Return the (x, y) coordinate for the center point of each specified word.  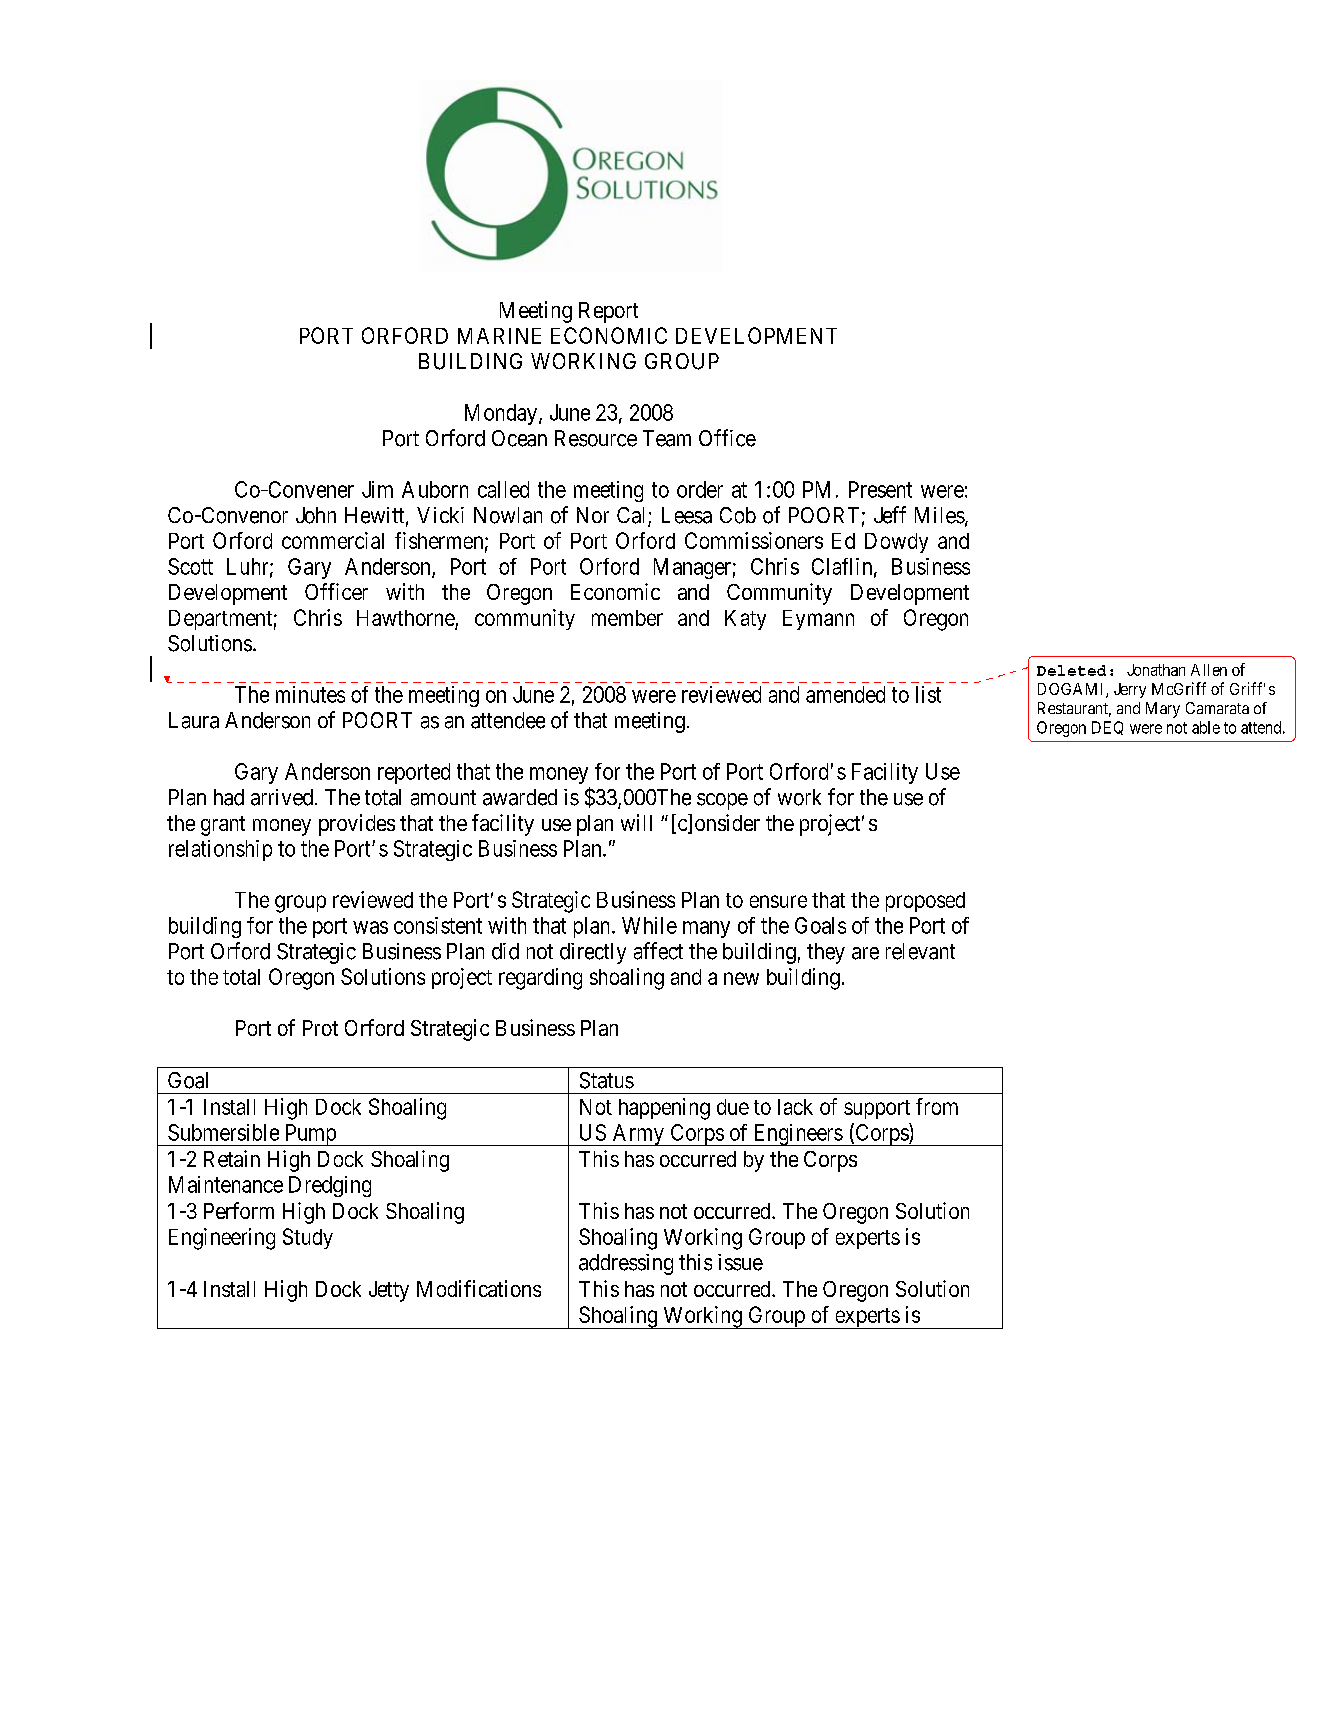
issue (740, 1262)
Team (667, 438)
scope (722, 801)
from (937, 1106)
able (1206, 727)
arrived (282, 797)
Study (308, 1238)
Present (880, 489)
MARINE (499, 336)
